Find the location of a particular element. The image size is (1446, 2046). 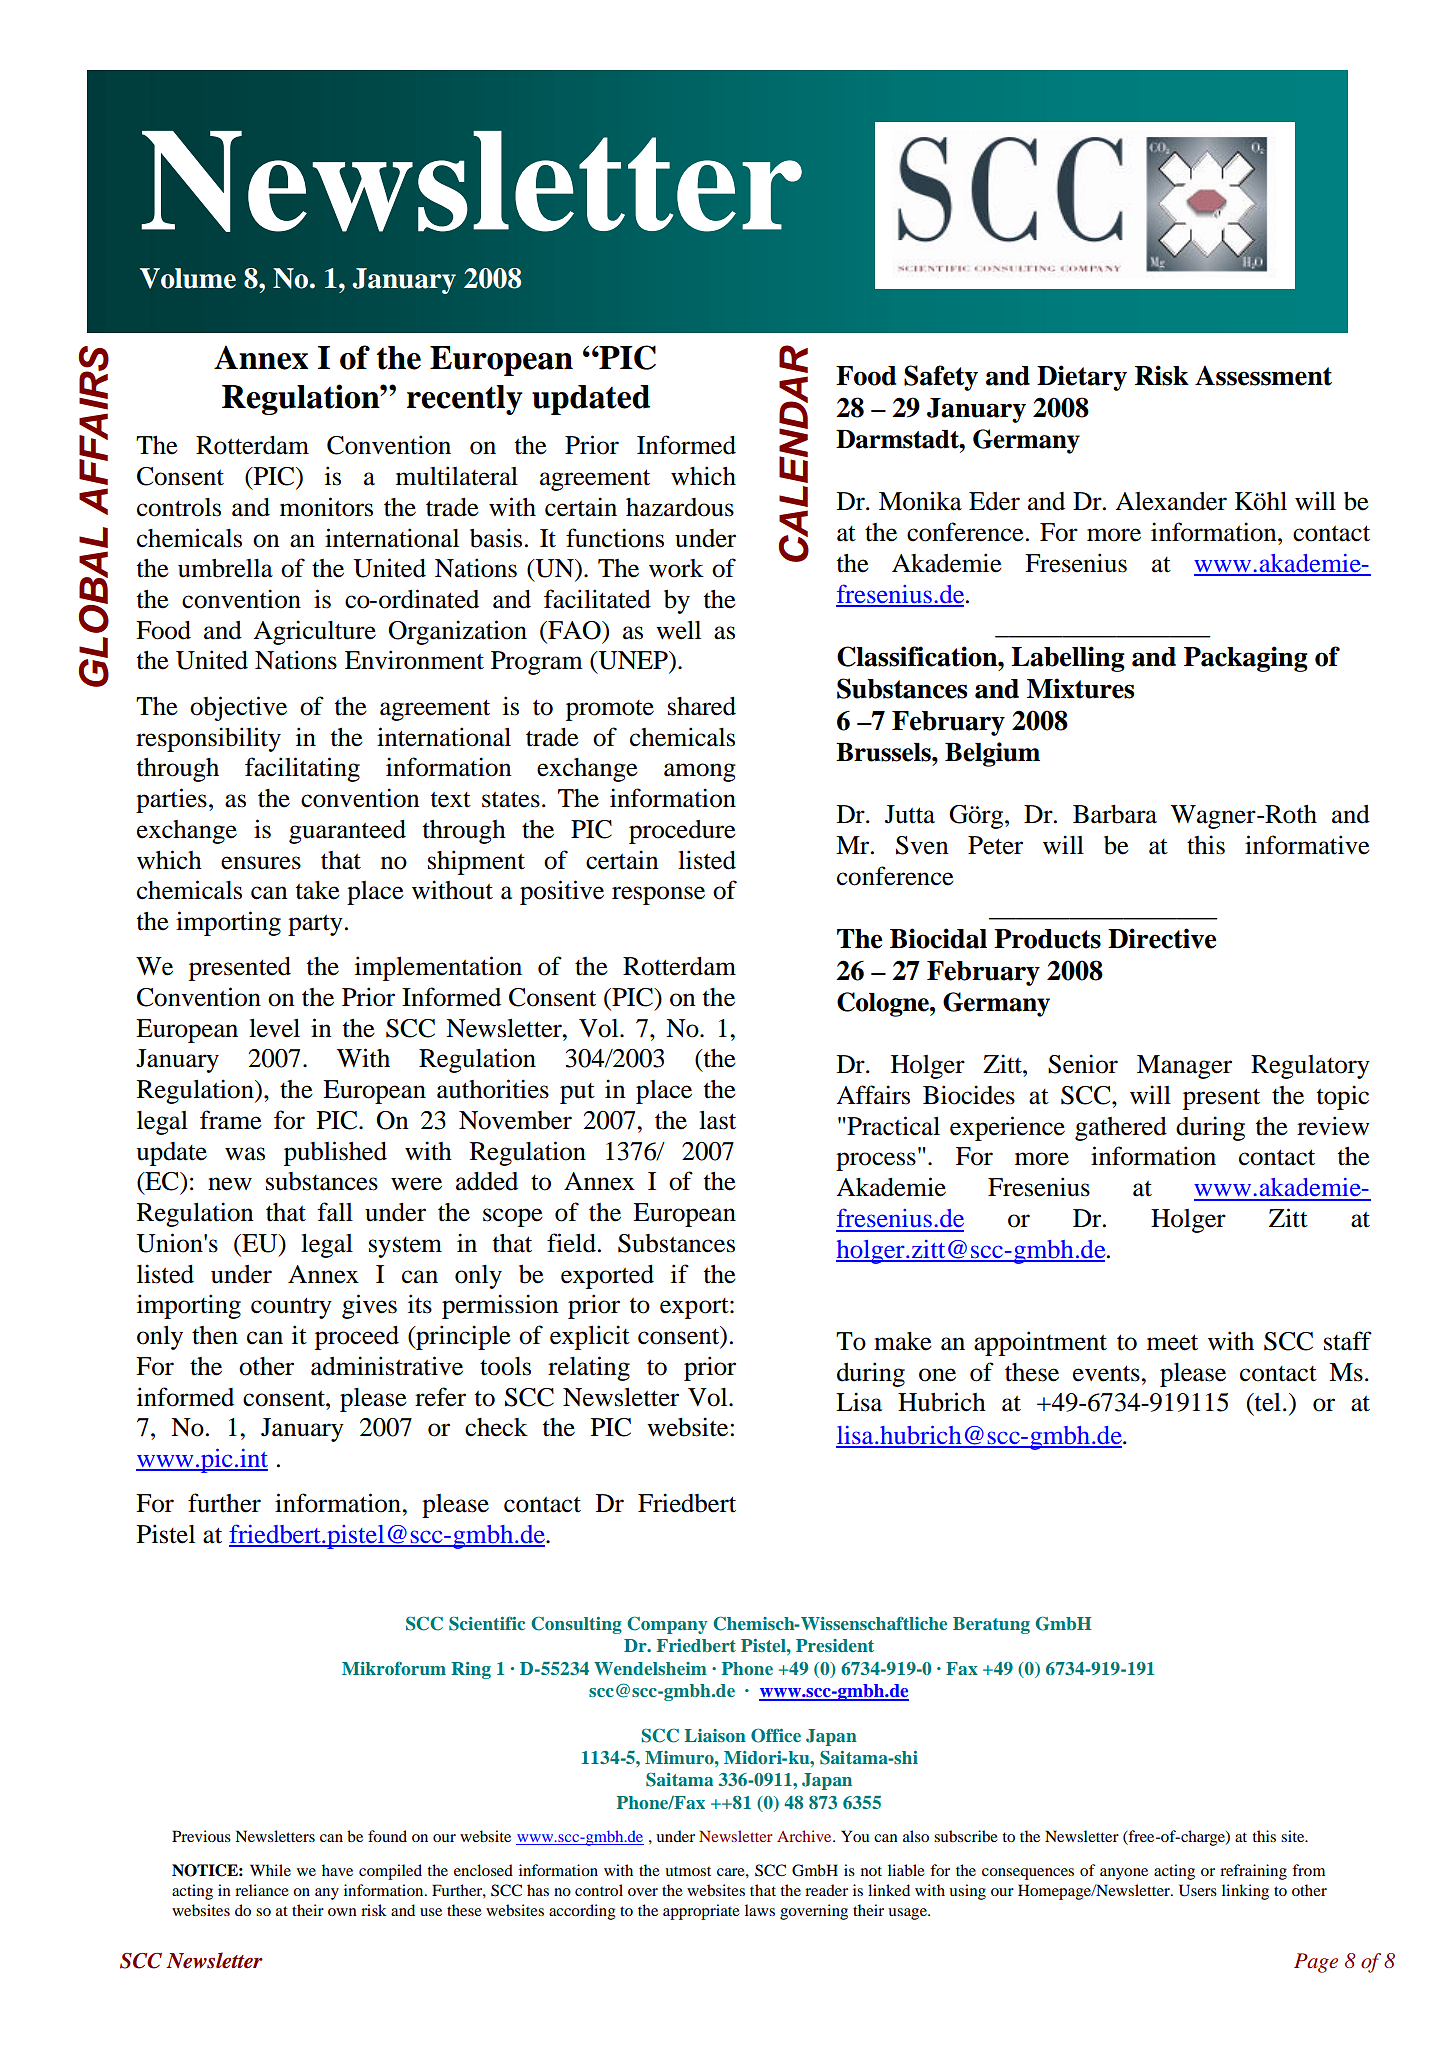

Safety is located at coordinates (941, 378).
